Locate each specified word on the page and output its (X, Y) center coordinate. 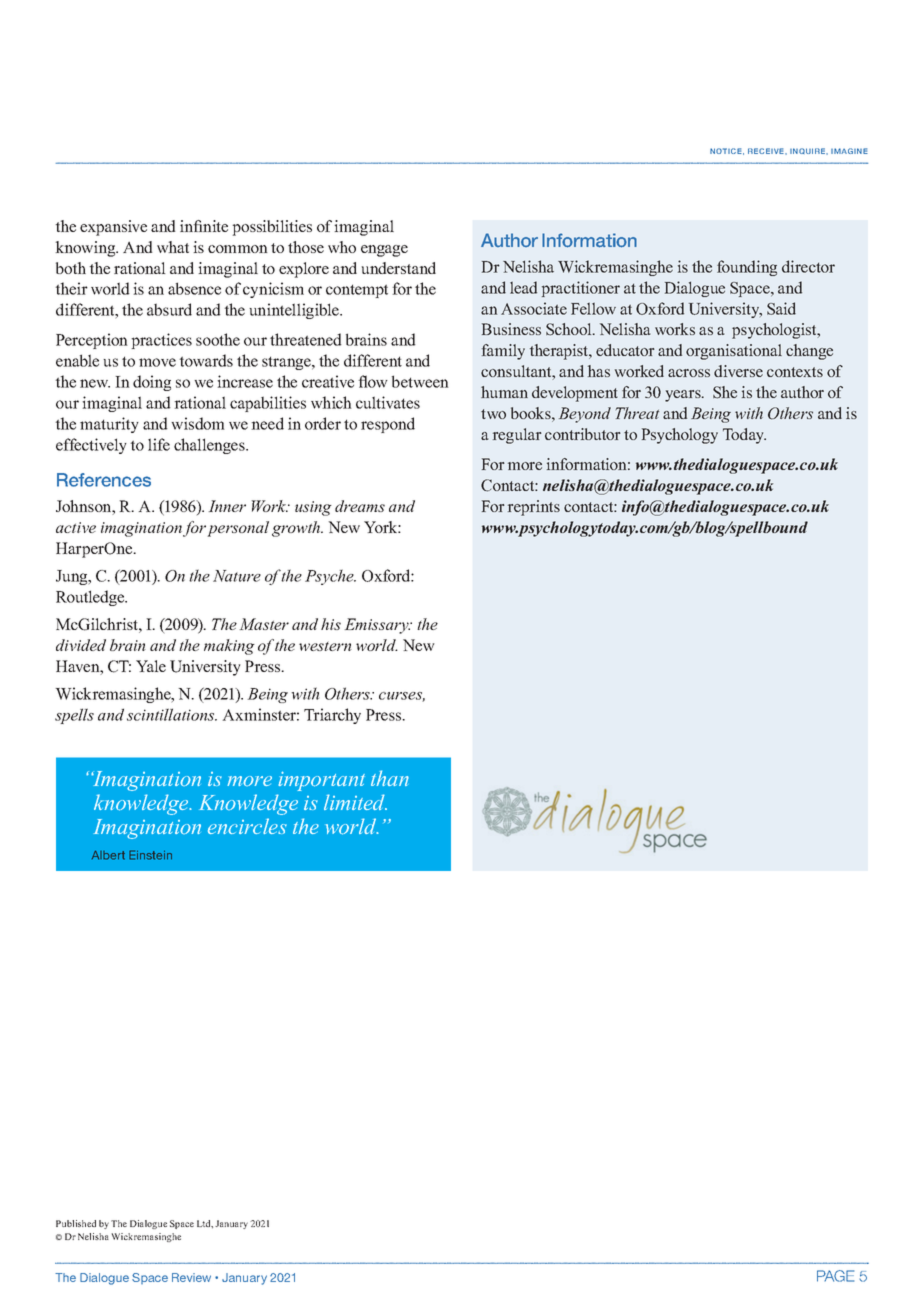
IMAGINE (849, 151)
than (390, 778)
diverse (738, 371)
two (493, 414)
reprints (534, 508)
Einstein (150, 855)
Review (191, 1277)
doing (152, 383)
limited (355, 802)
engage (384, 251)
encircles (247, 826)
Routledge (91, 598)
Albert (108, 855)
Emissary (377, 626)
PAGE (835, 1276)
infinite (204, 226)
